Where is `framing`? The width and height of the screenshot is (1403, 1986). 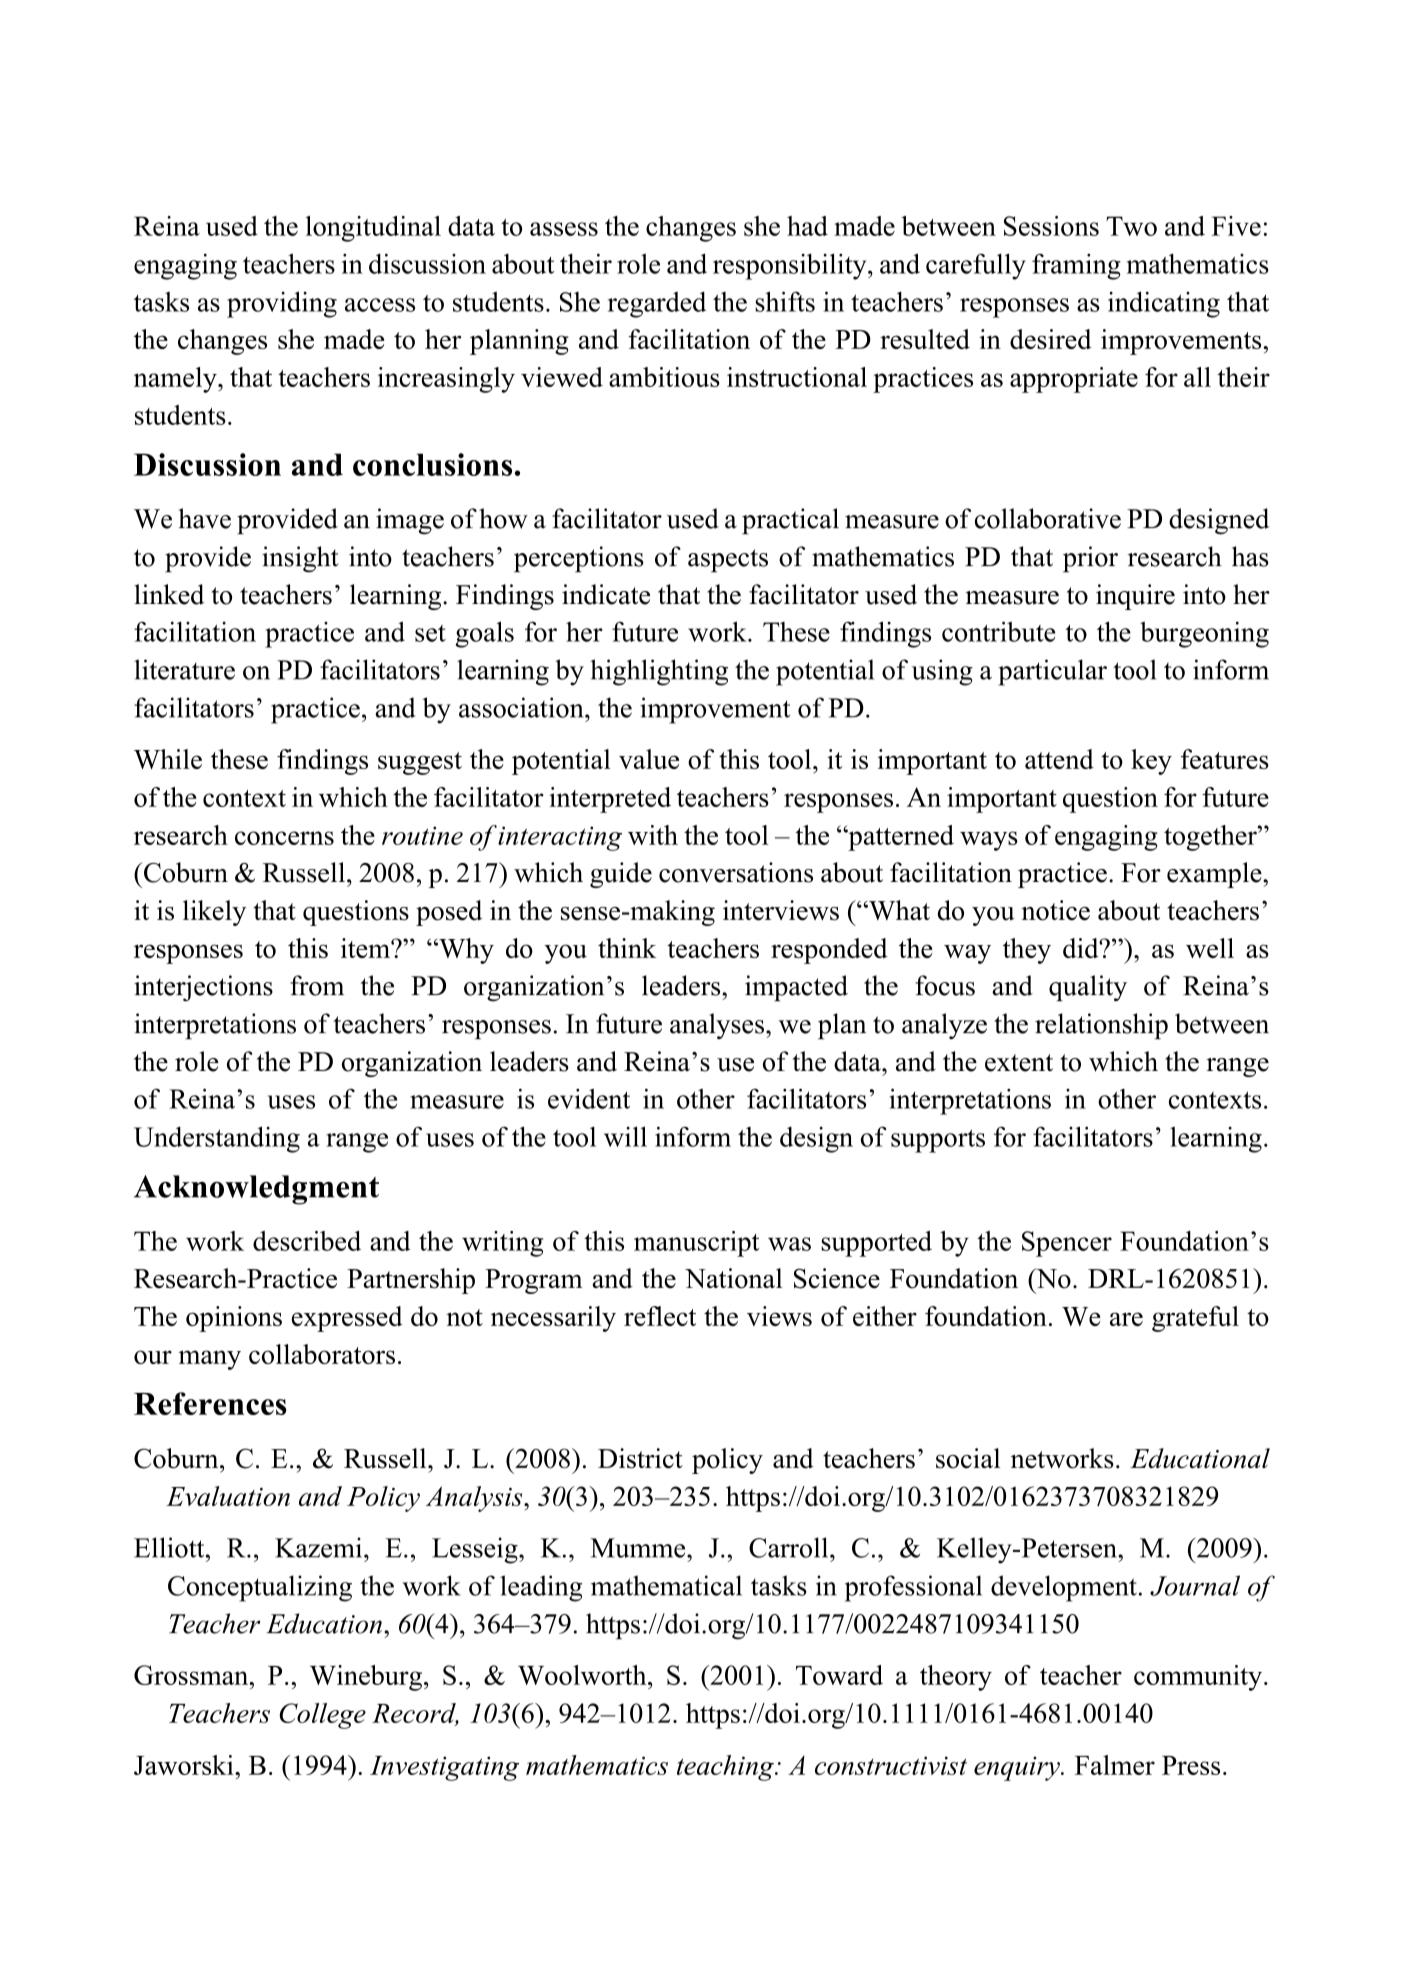
framing is located at coordinates (1076, 266).
